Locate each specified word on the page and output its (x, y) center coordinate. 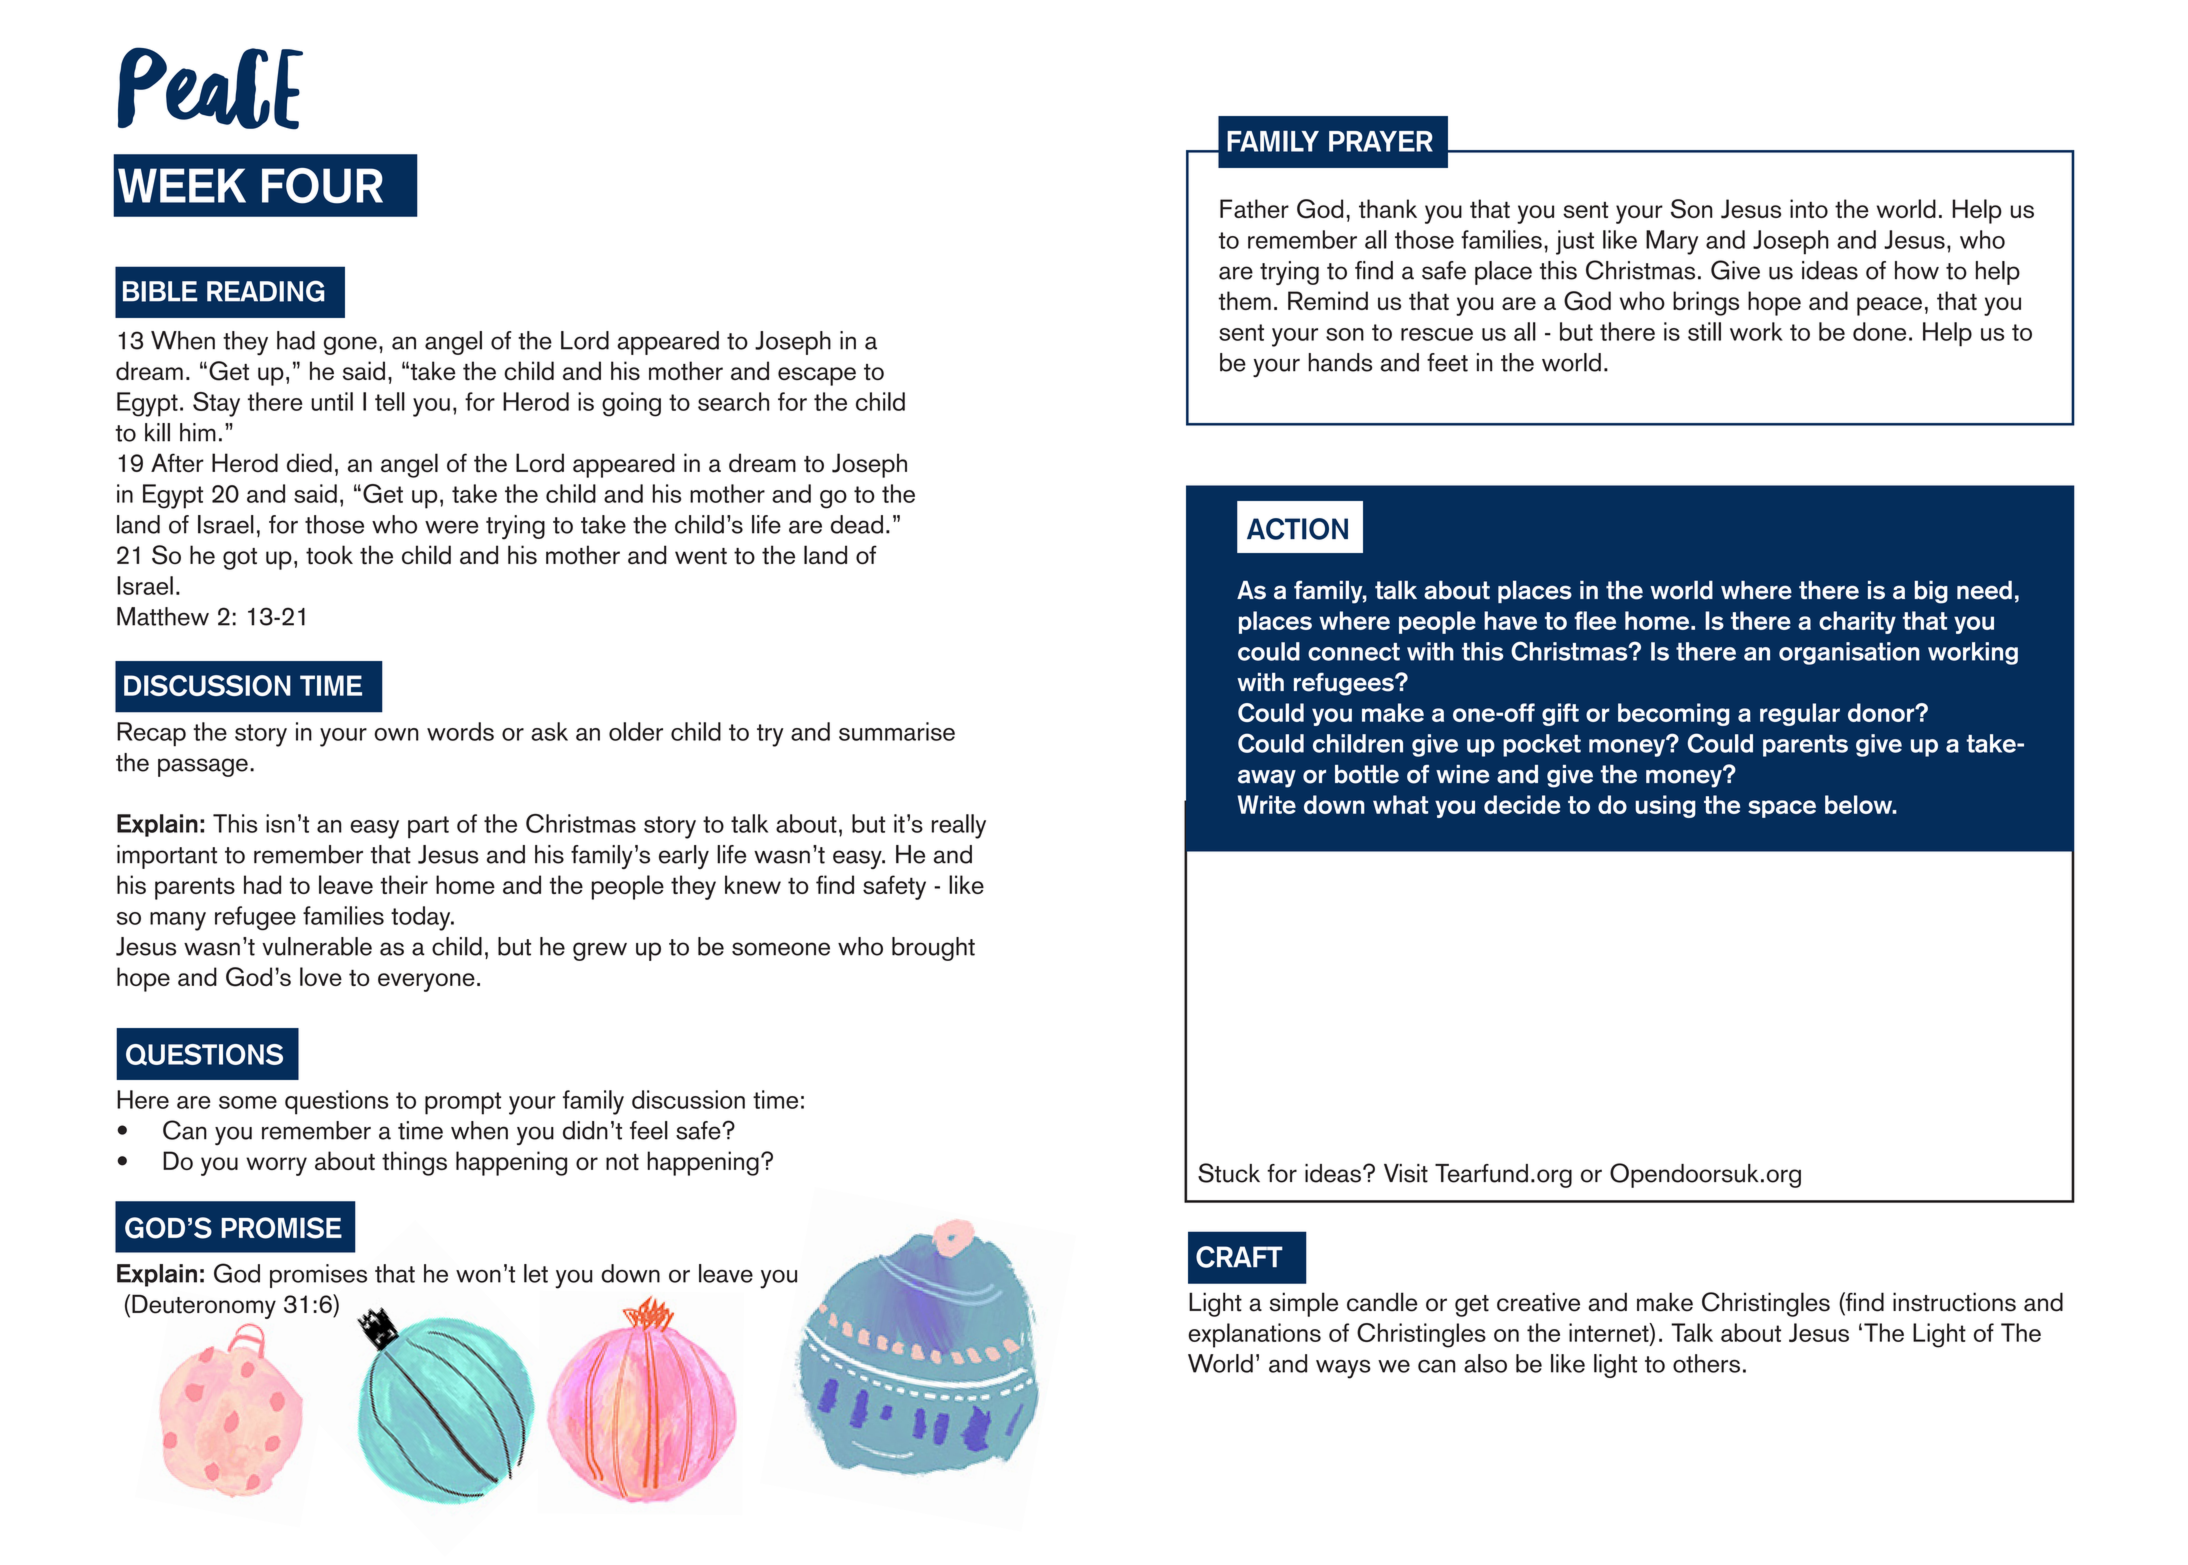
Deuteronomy (204, 1306)
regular (1800, 714)
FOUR (322, 186)
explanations (1254, 1335)
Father (1254, 208)
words (460, 731)
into (1809, 208)
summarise (897, 731)
